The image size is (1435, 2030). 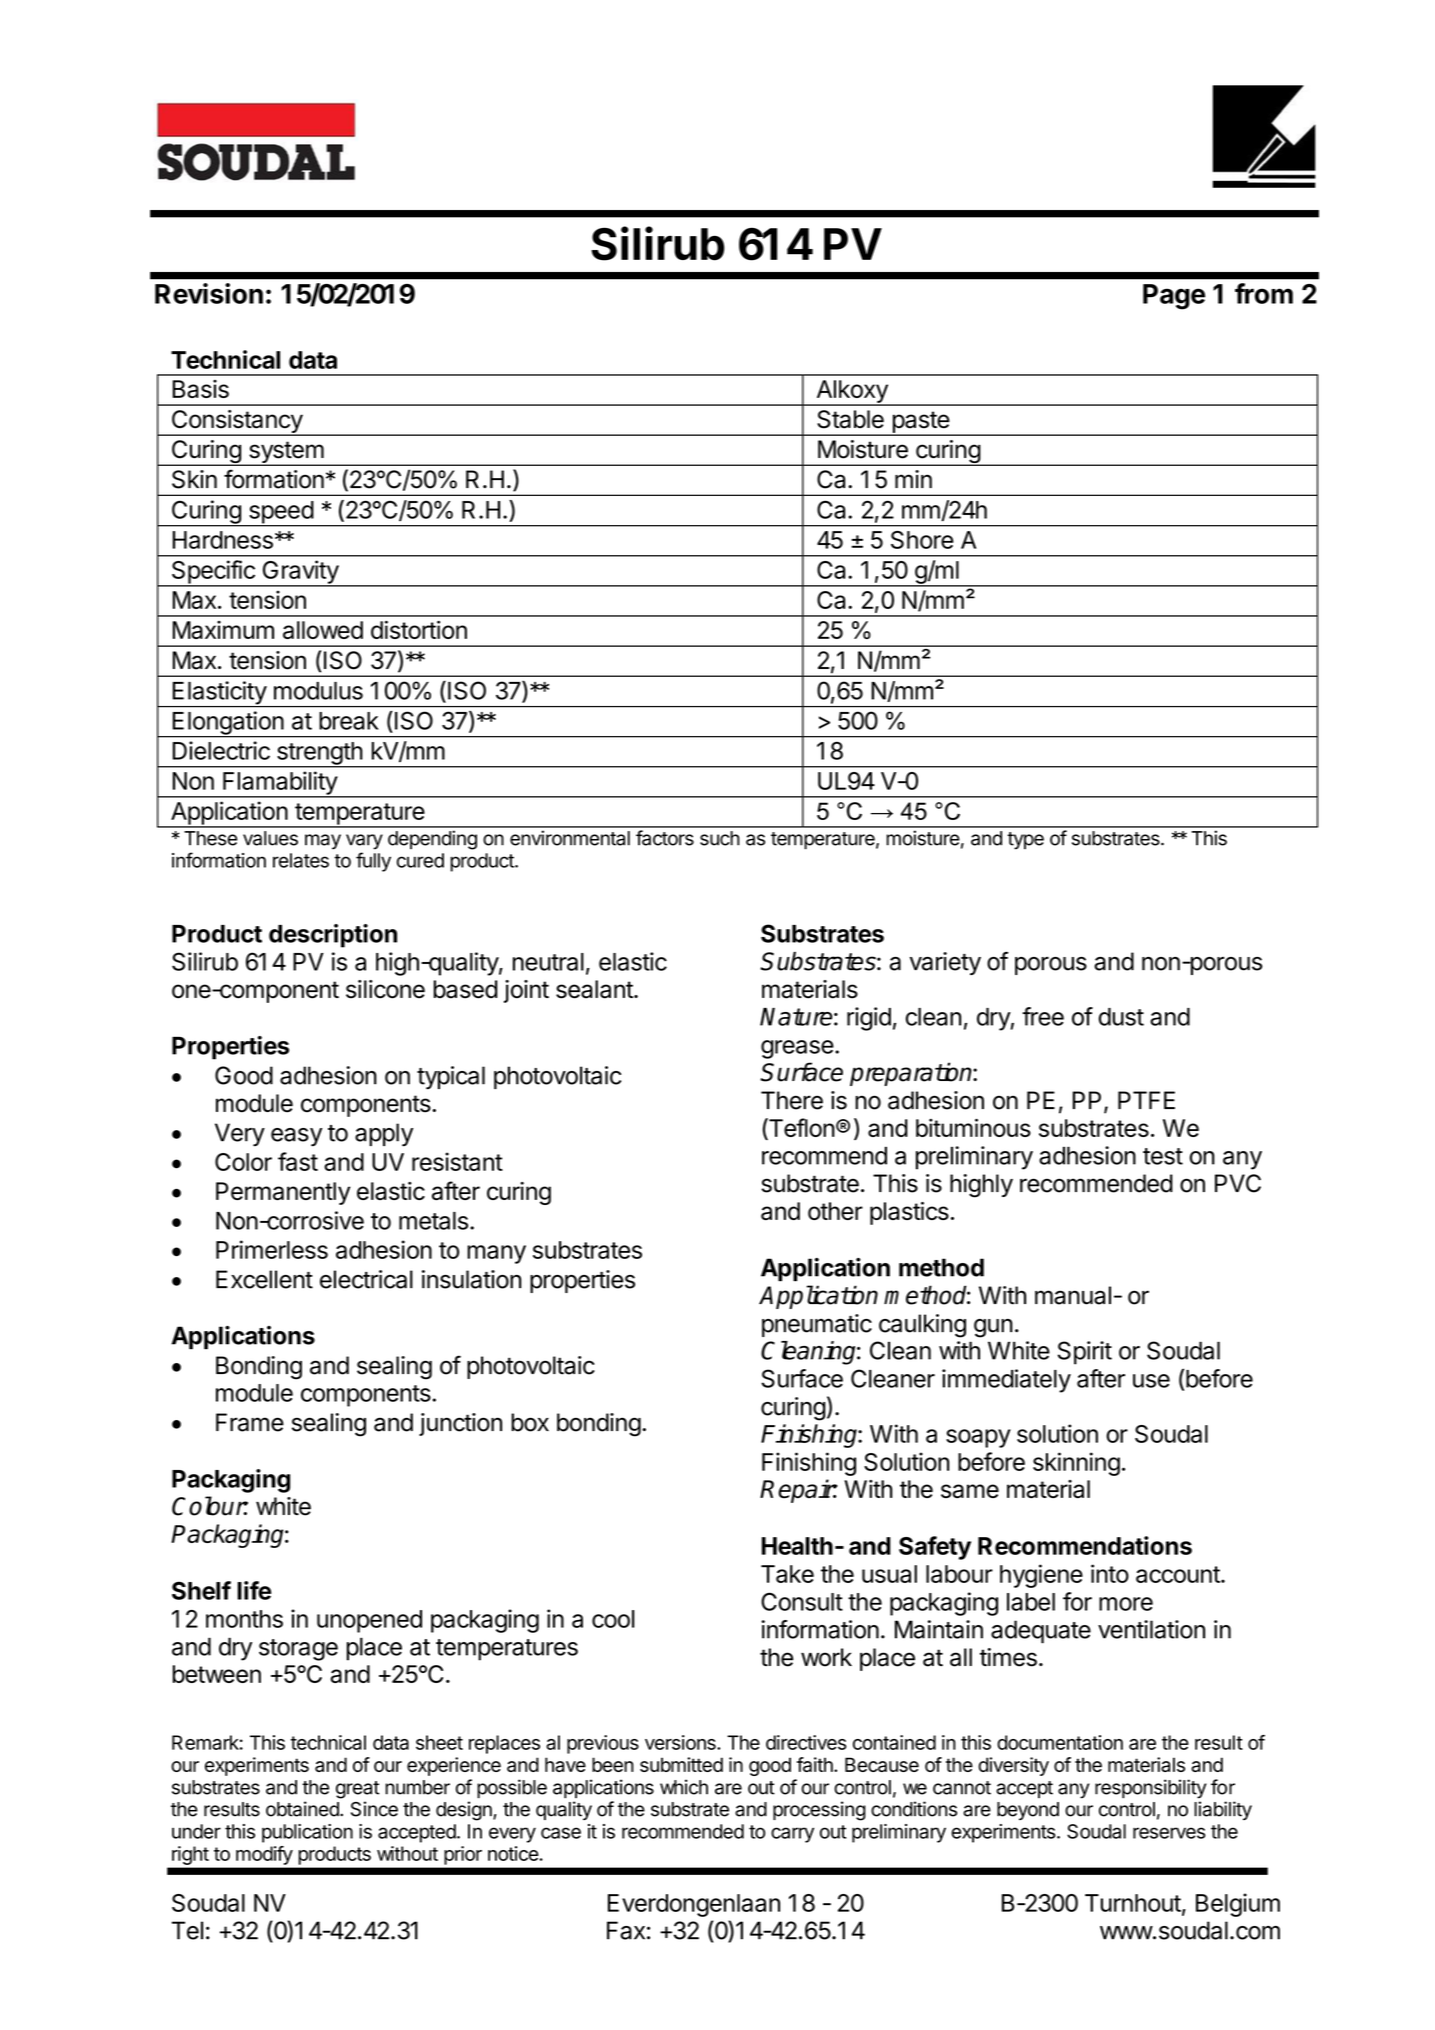 What do you see at coordinates (323, 630) in the image?
I see `allowed` at bounding box center [323, 630].
